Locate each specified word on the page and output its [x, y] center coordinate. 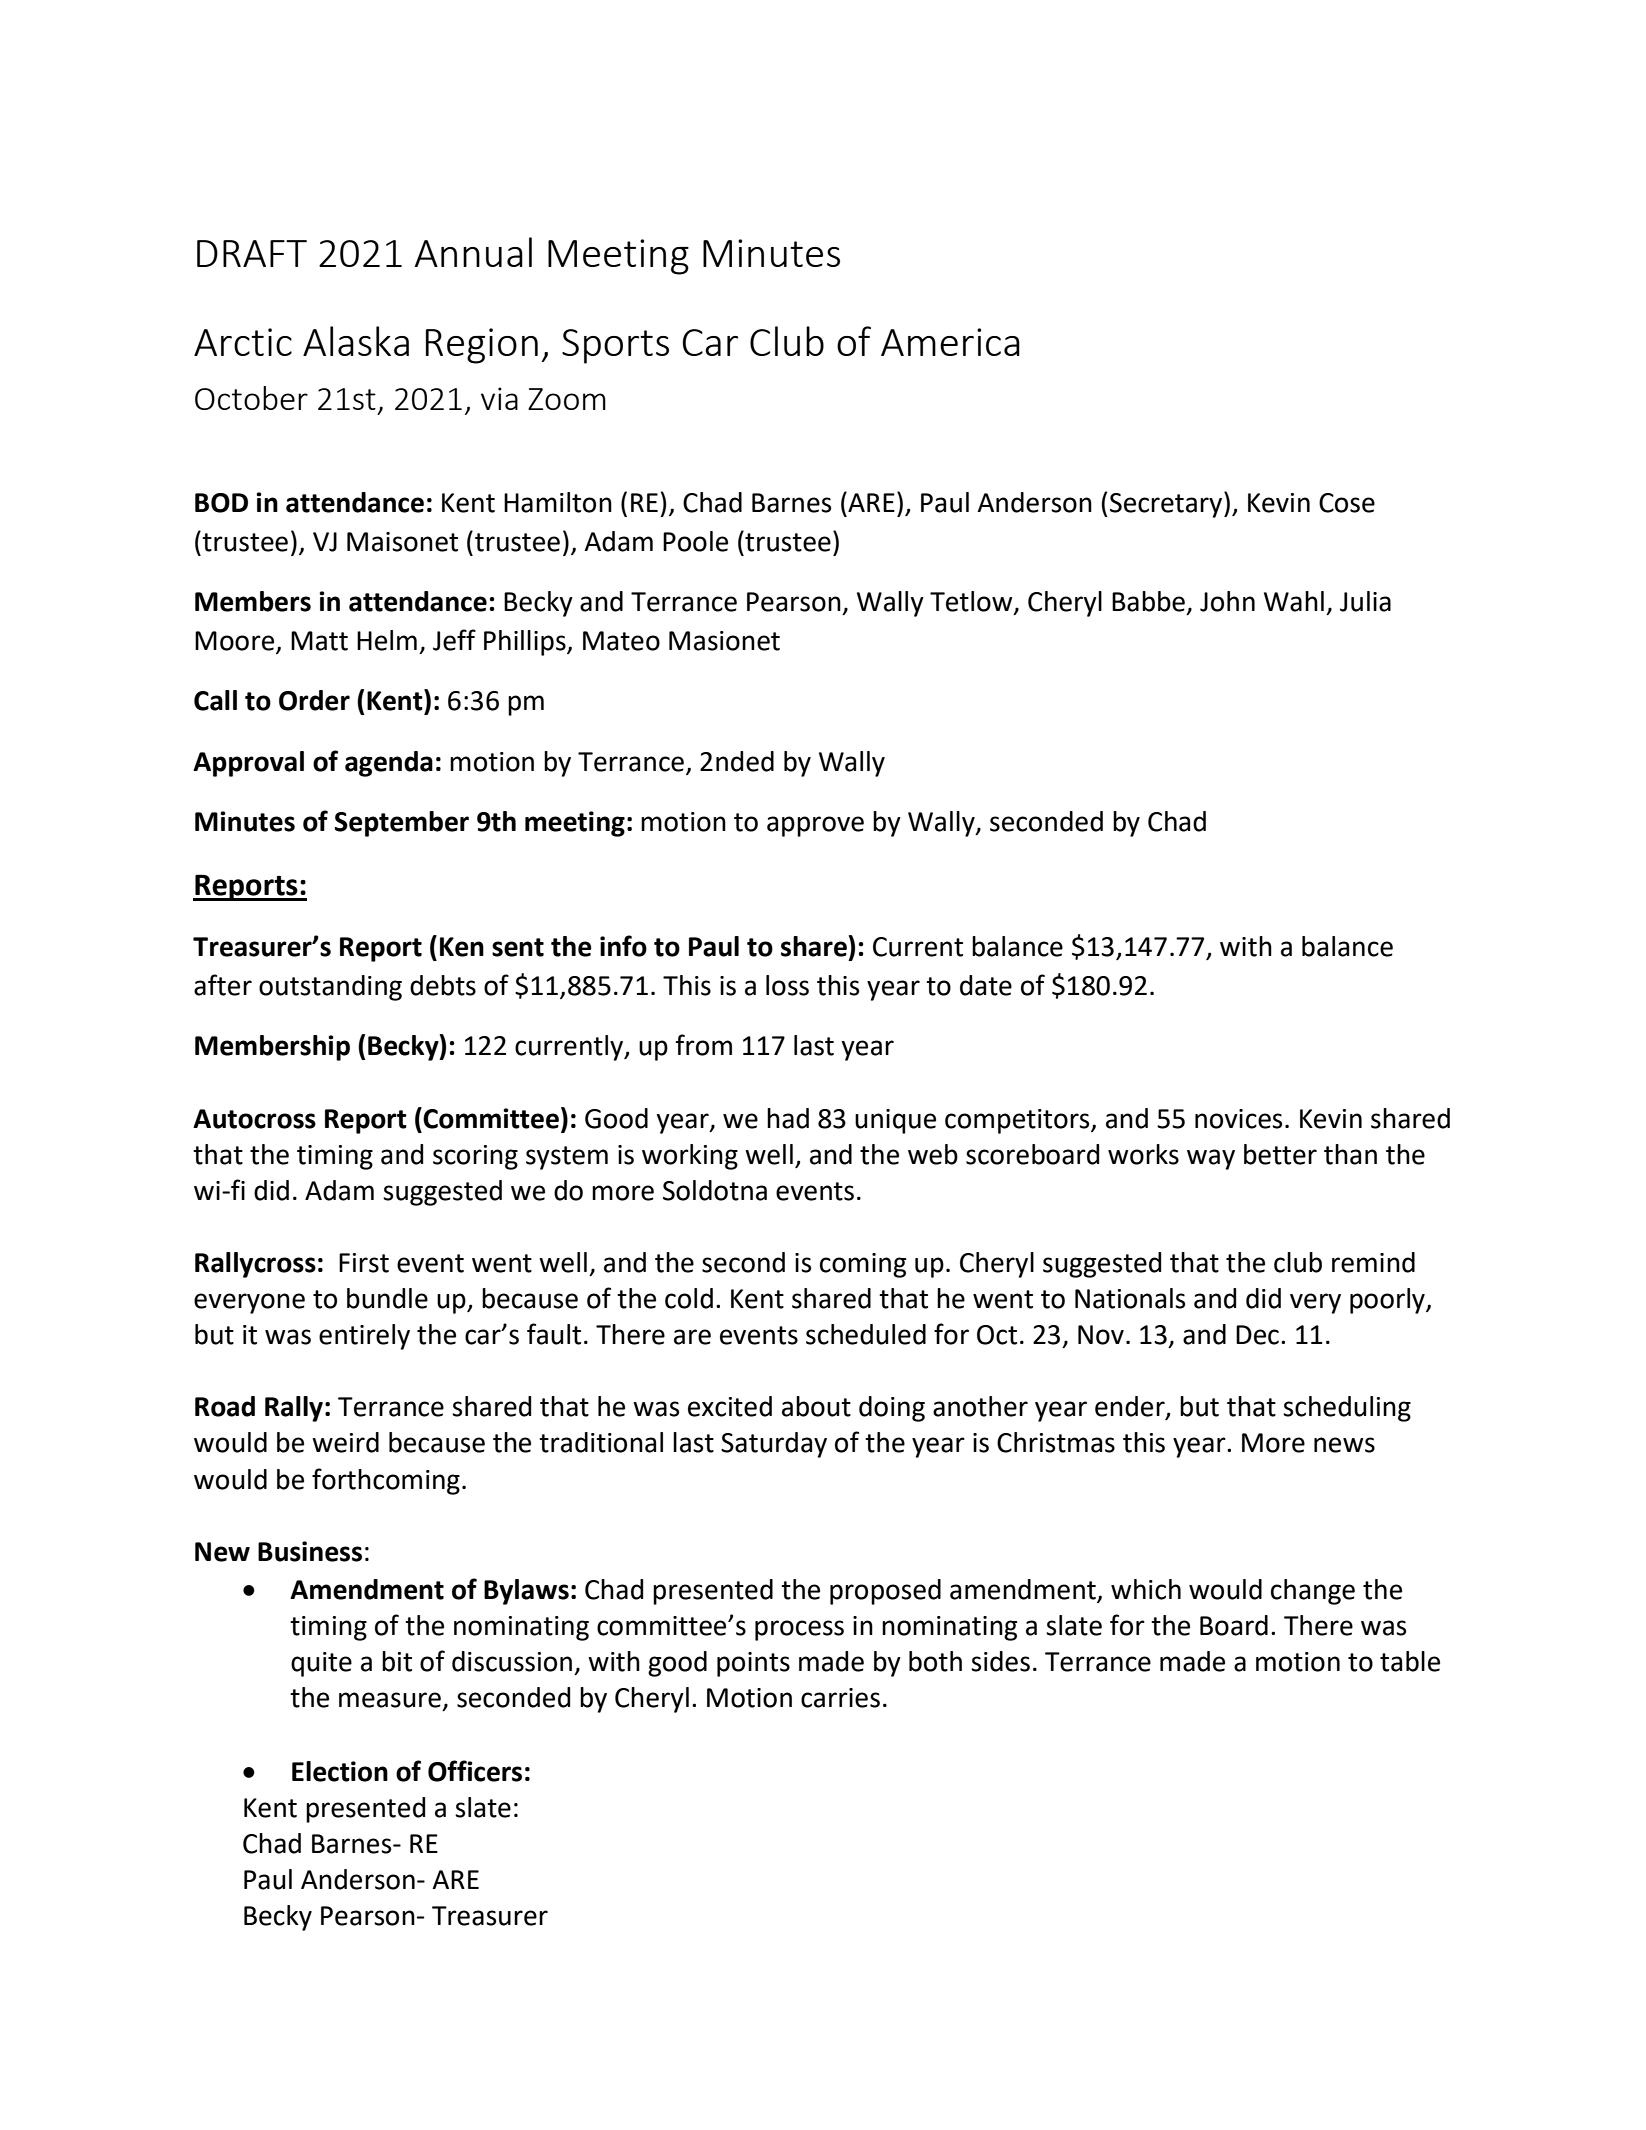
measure [390, 1700]
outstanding [330, 988]
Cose [1347, 503]
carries [840, 1698]
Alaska [356, 341]
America [950, 342]
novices [1238, 1119]
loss [787, 985]
